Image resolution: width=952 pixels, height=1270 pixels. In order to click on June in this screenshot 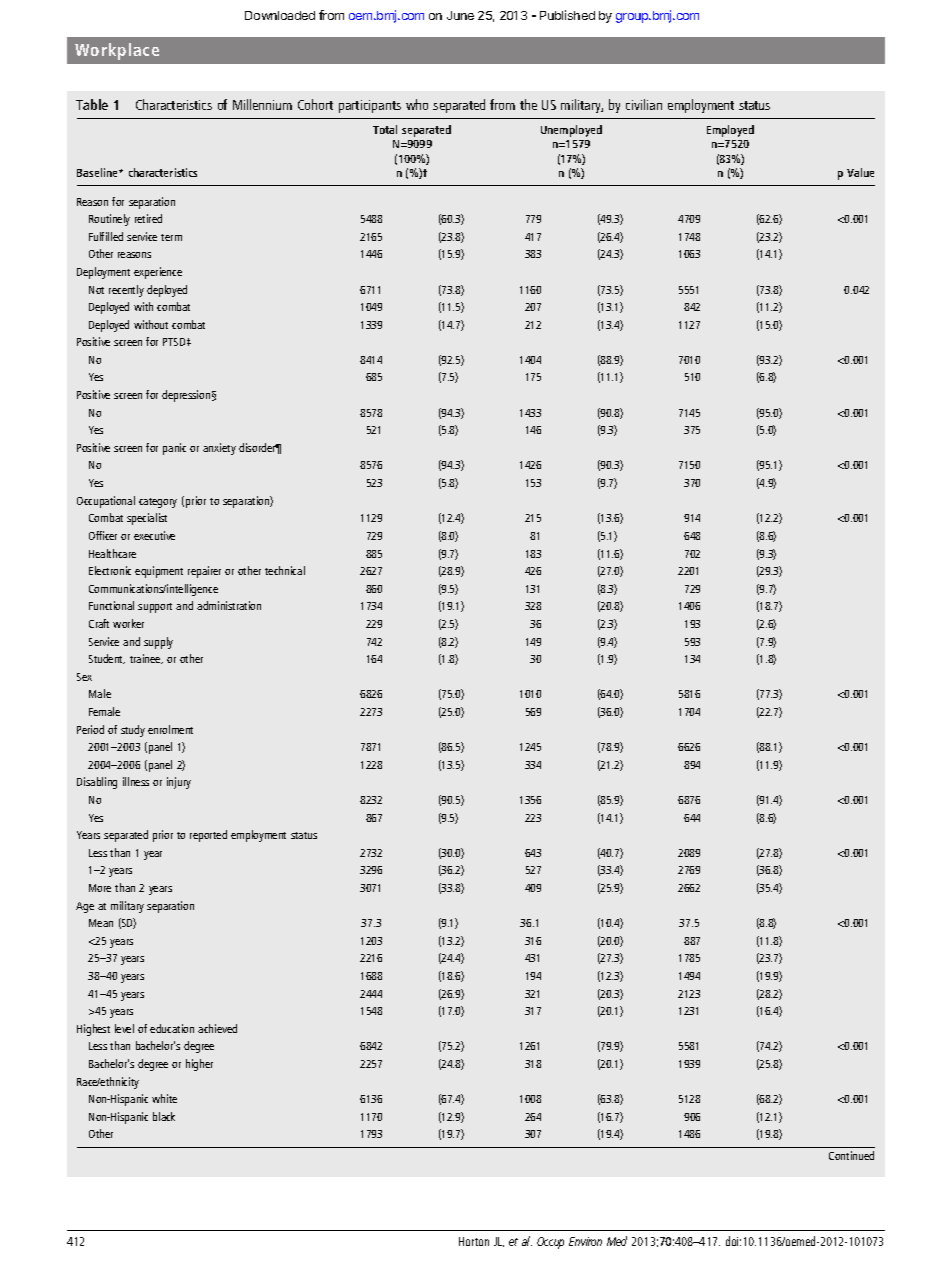, I will do `click(460, 15)`.
